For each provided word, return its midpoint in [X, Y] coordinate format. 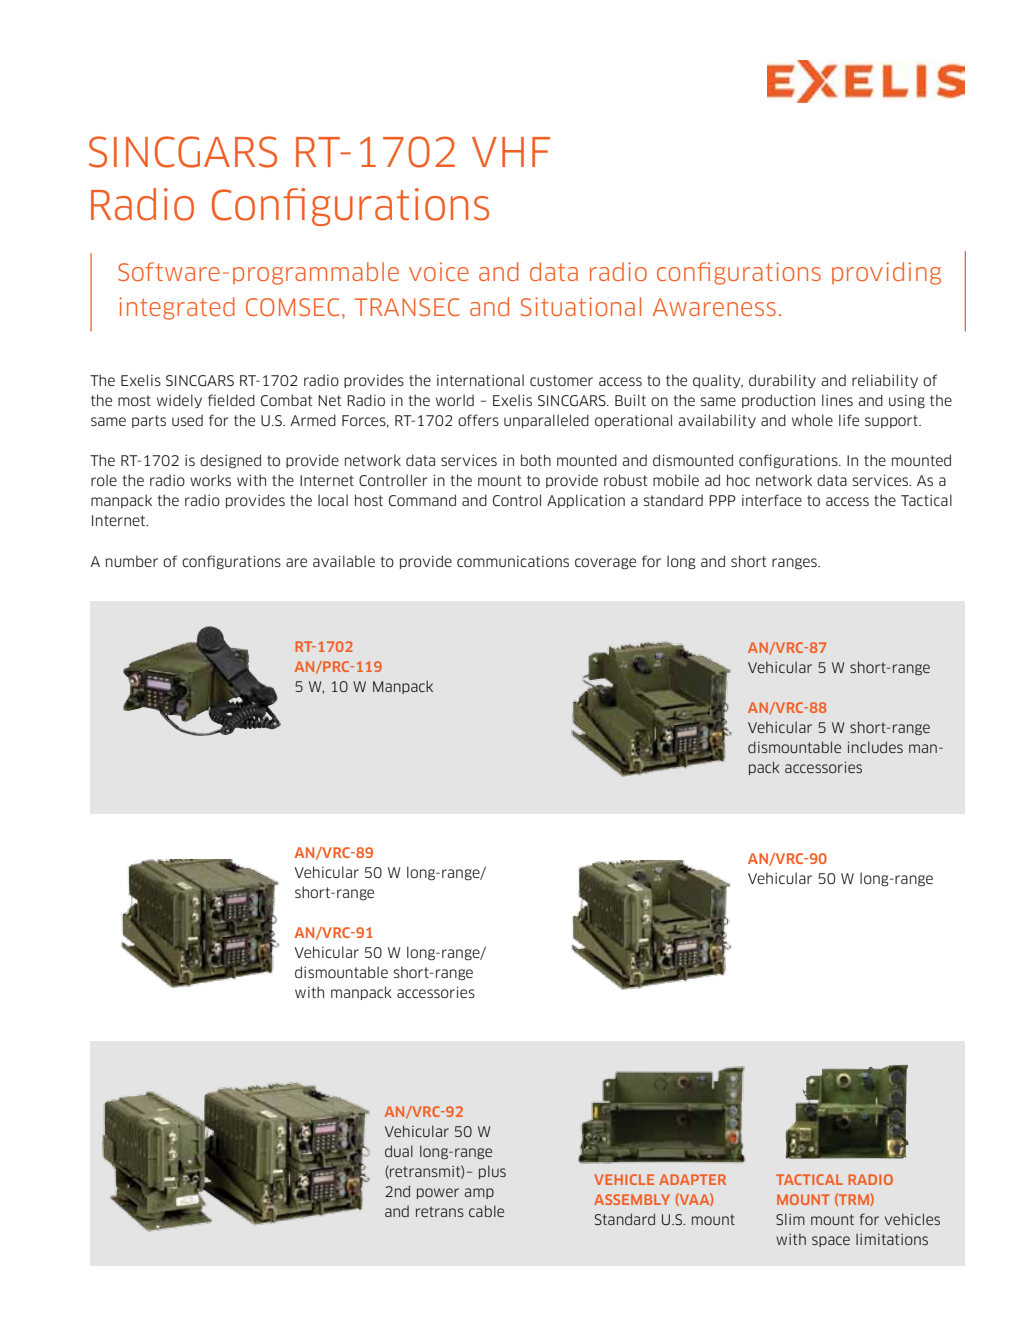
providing [886, 273]
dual [399, 1151]
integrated [177, 308]
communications [513, 561]
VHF [511, 152]
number [132, 561]
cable [486, 1211]
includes [875, 747]
